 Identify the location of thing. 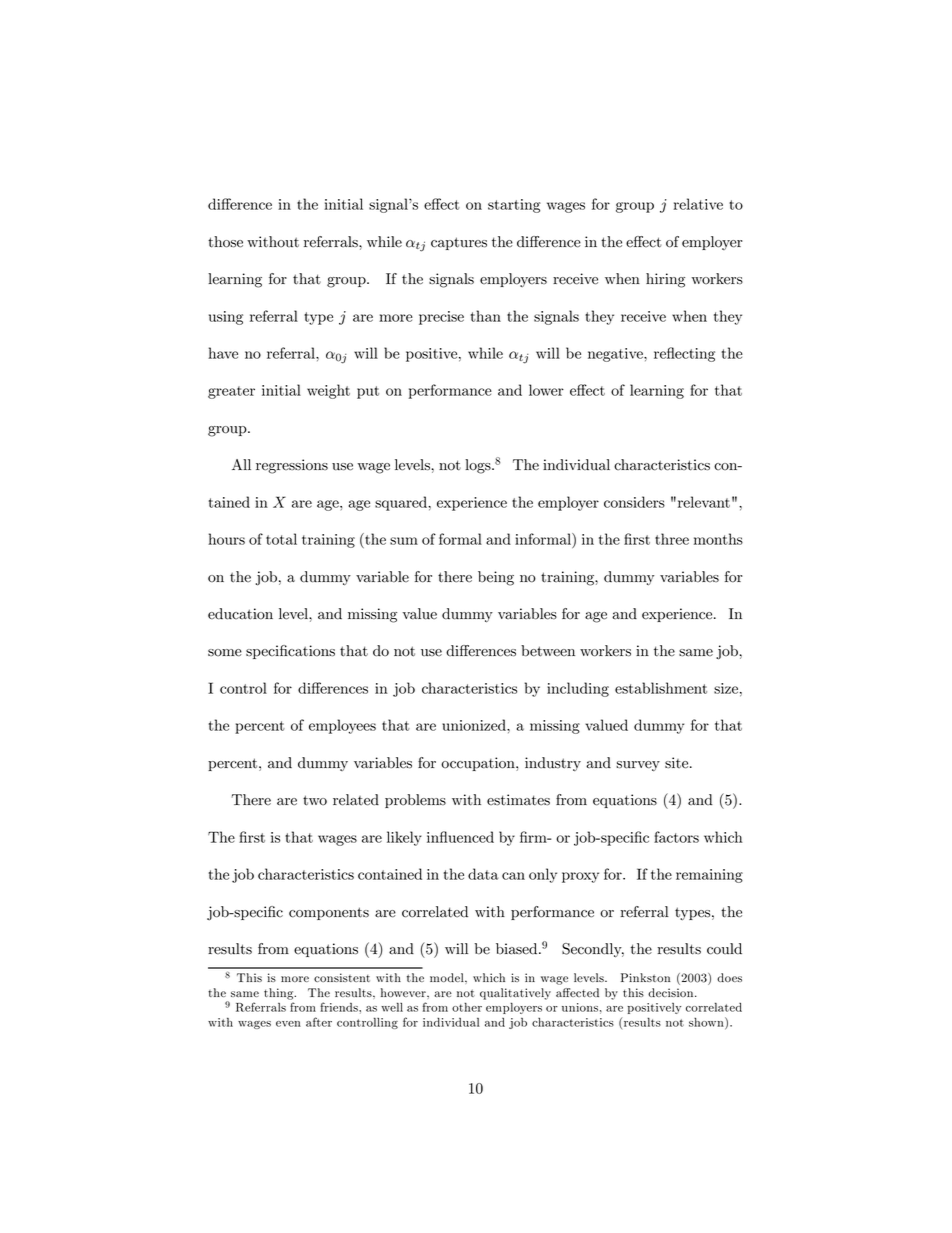
(280, 994).
